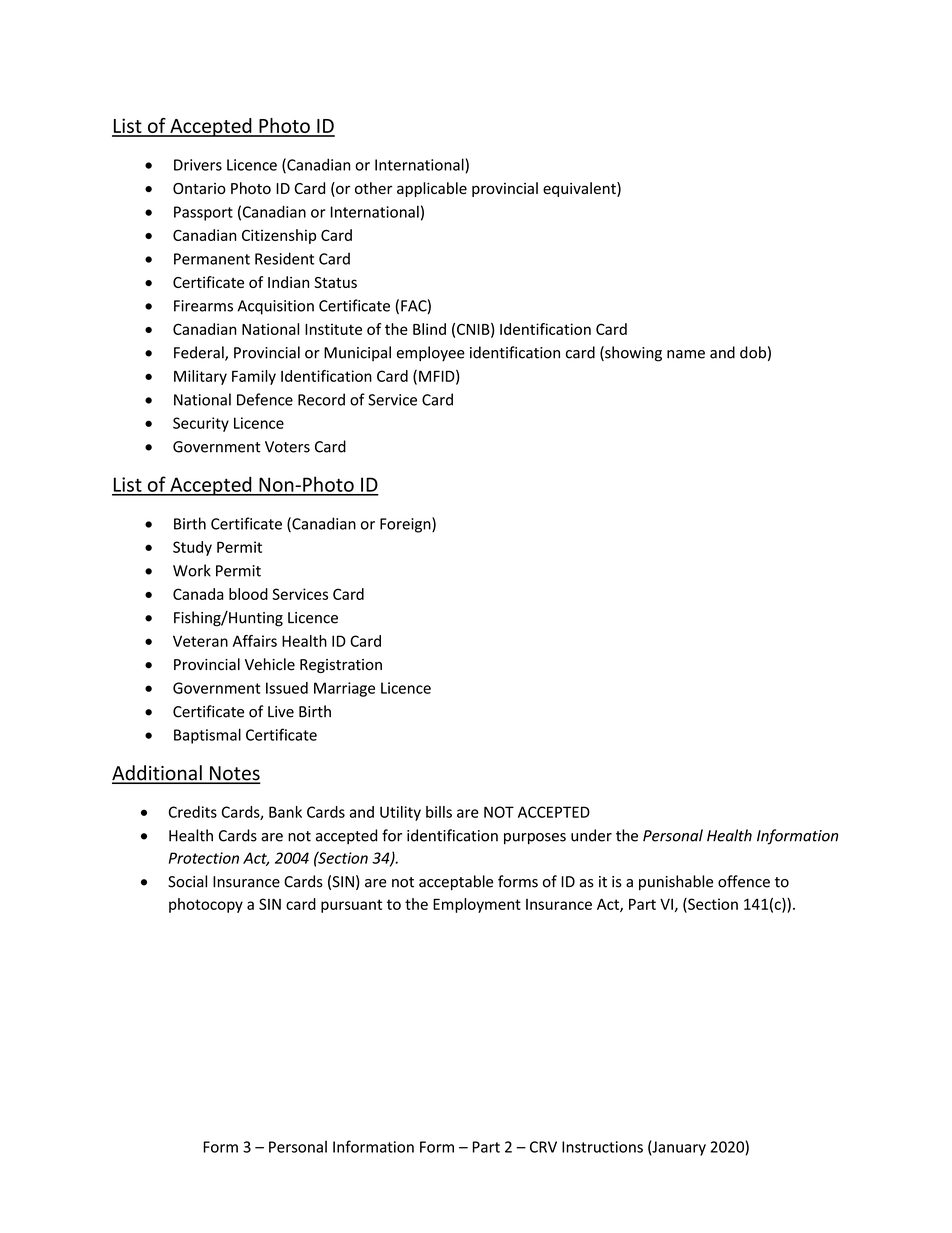  What do you see at coordinates (341, 666) in the image?
I see `Registration` at bounding box center [341, 666].
